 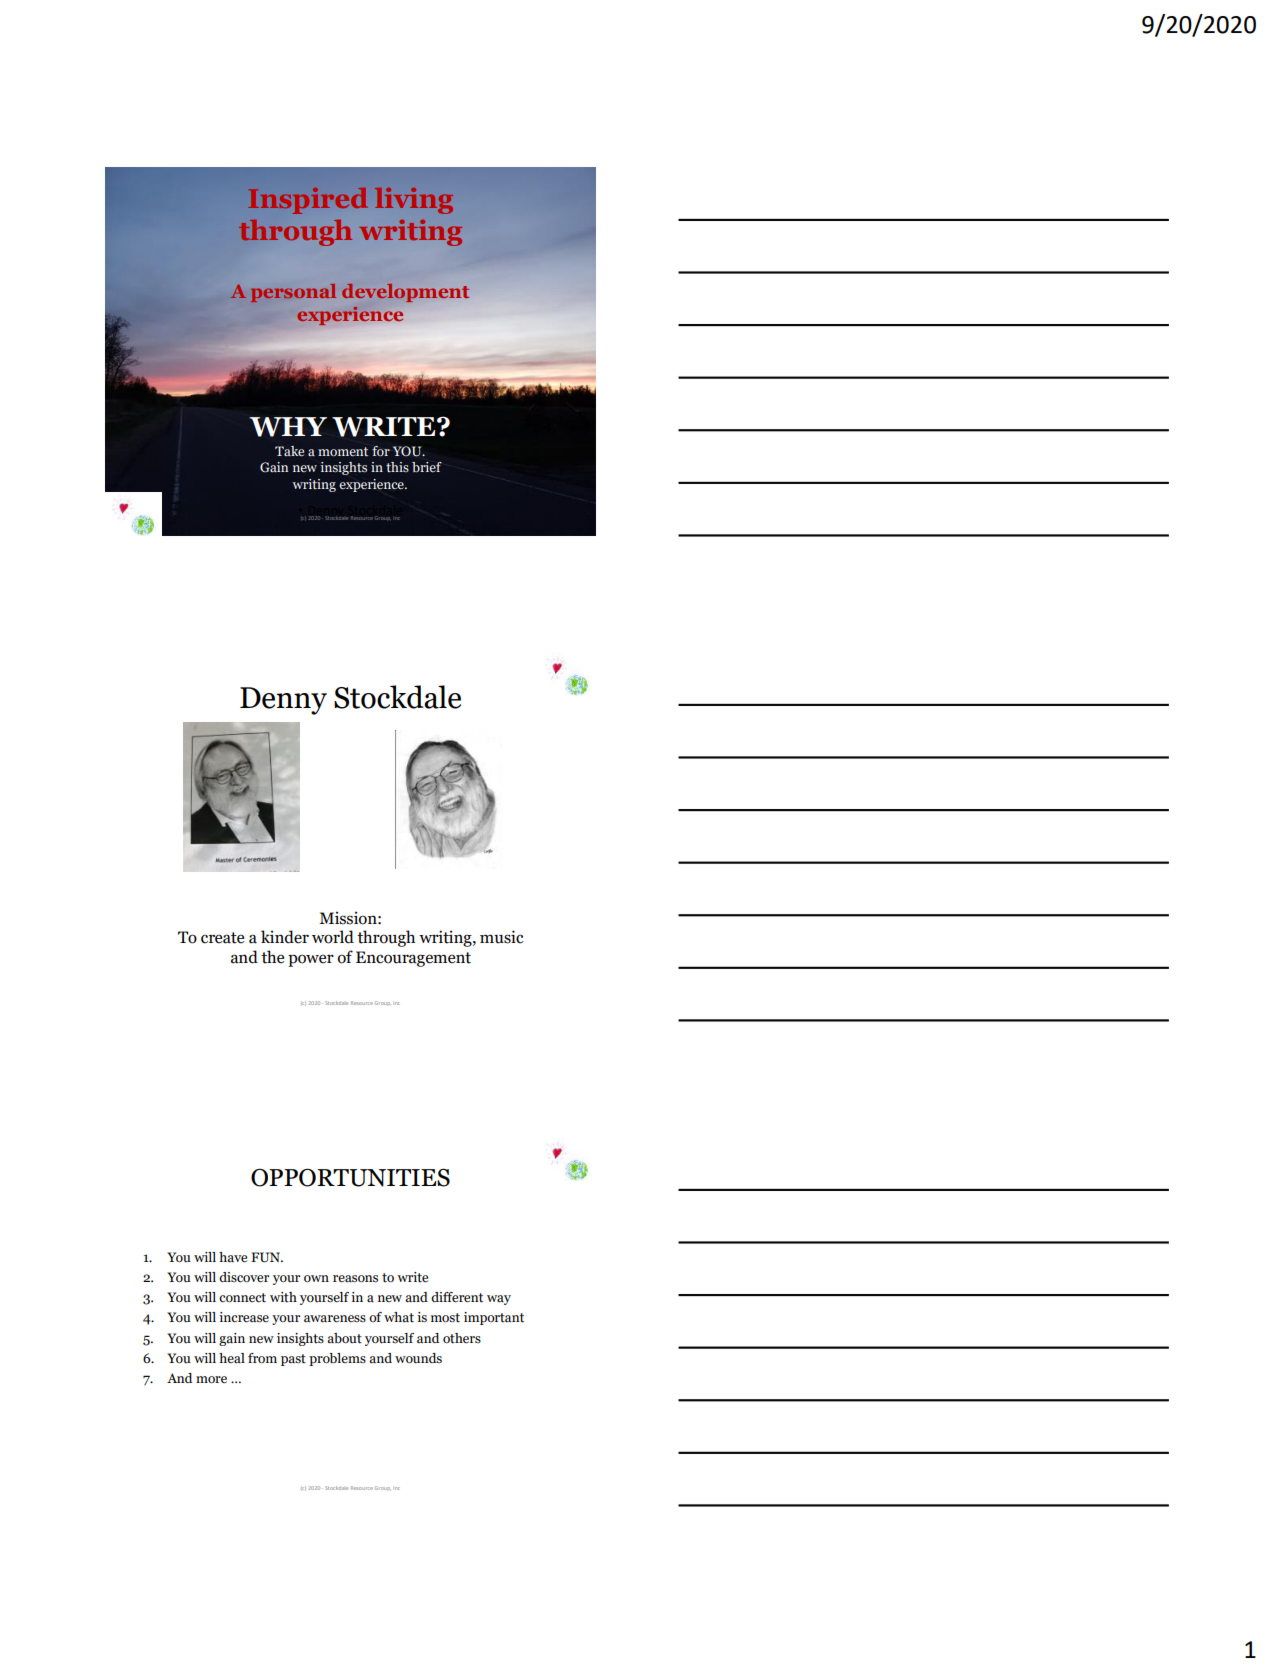 I want to click on moment, so click(x=343, y=452).
